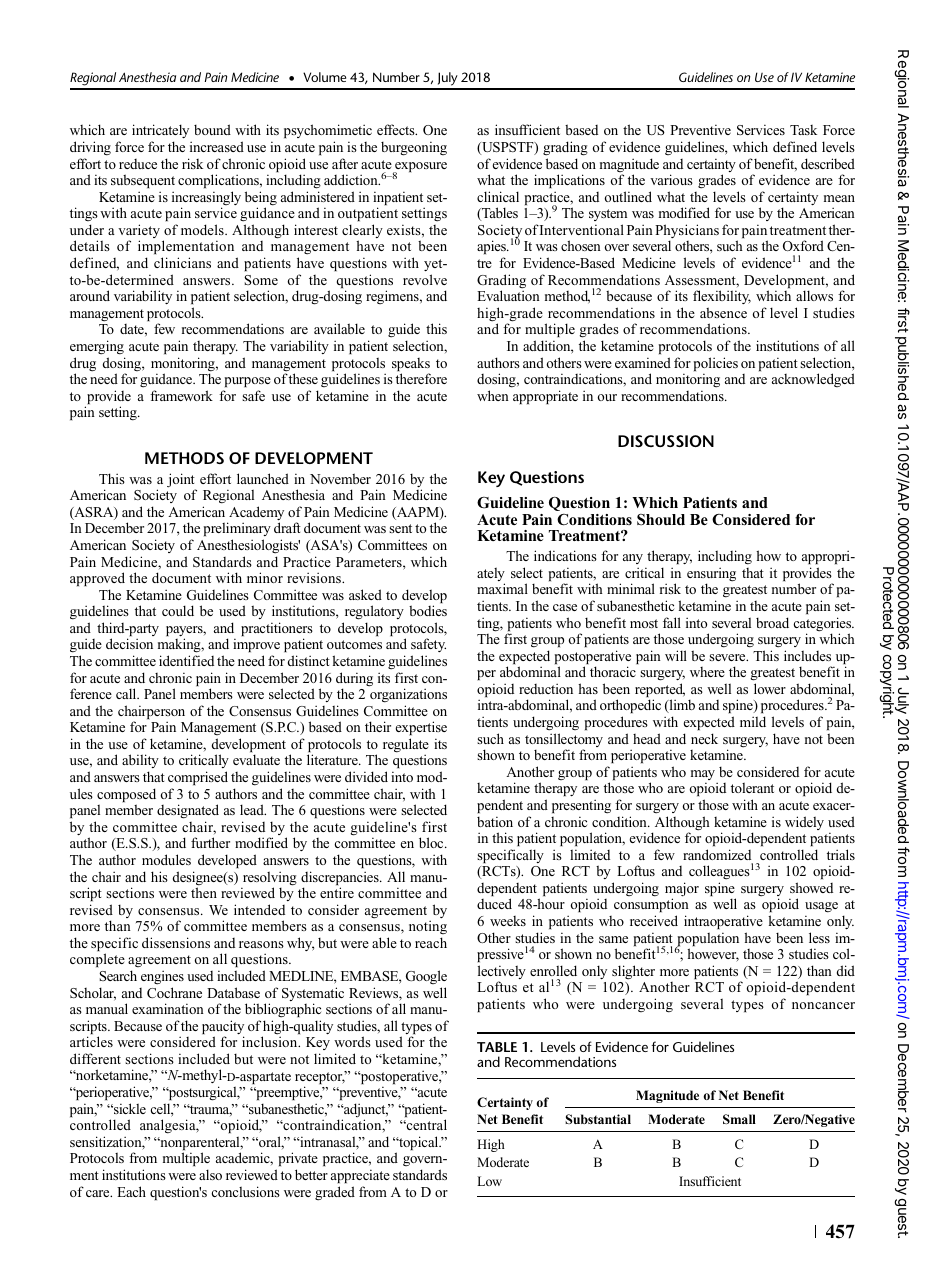 The width and height of the image is (928, 1288). I want to click on also, so click(210, 1174).
